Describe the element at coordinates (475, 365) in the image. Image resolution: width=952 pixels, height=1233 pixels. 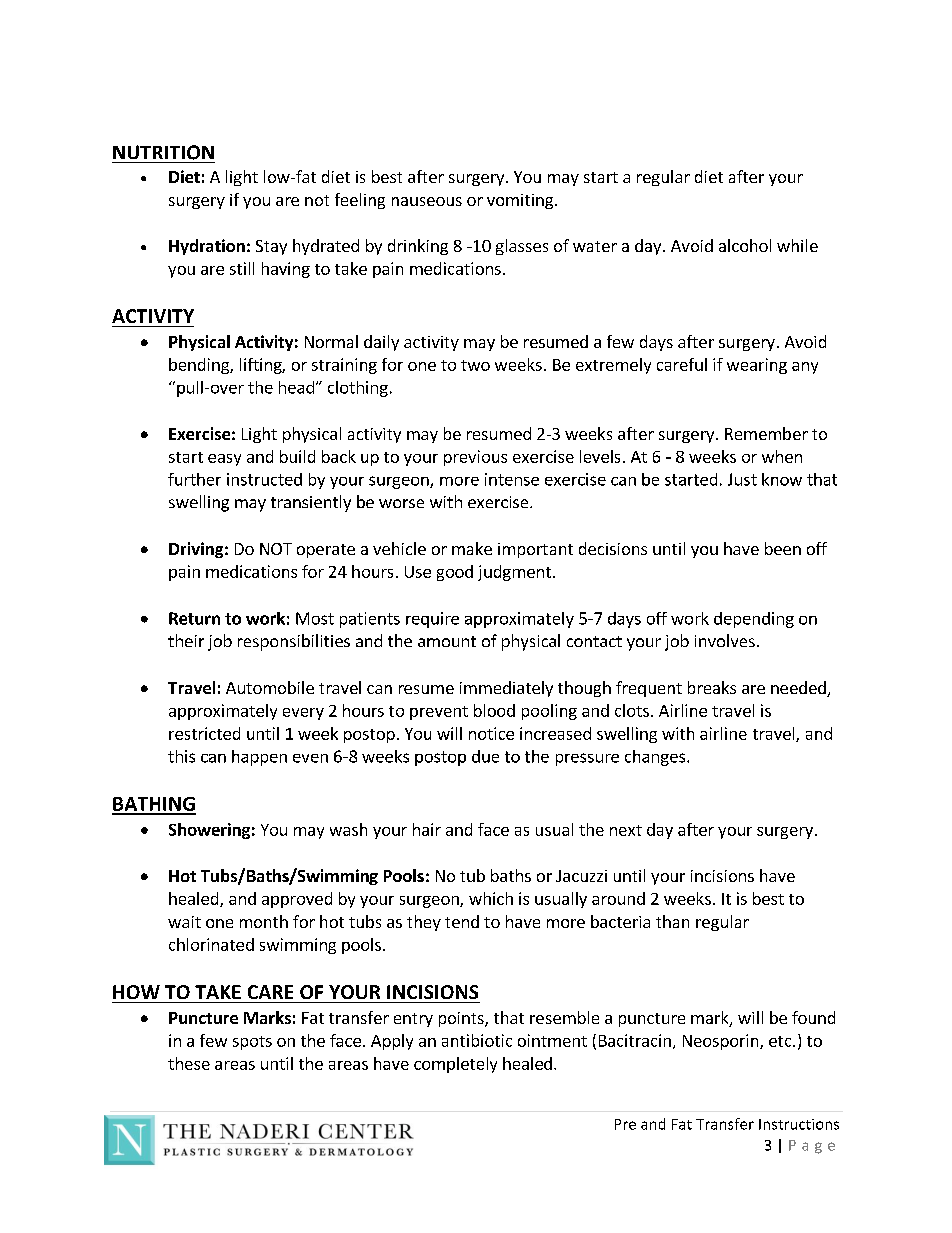
I see `two` at that location.
